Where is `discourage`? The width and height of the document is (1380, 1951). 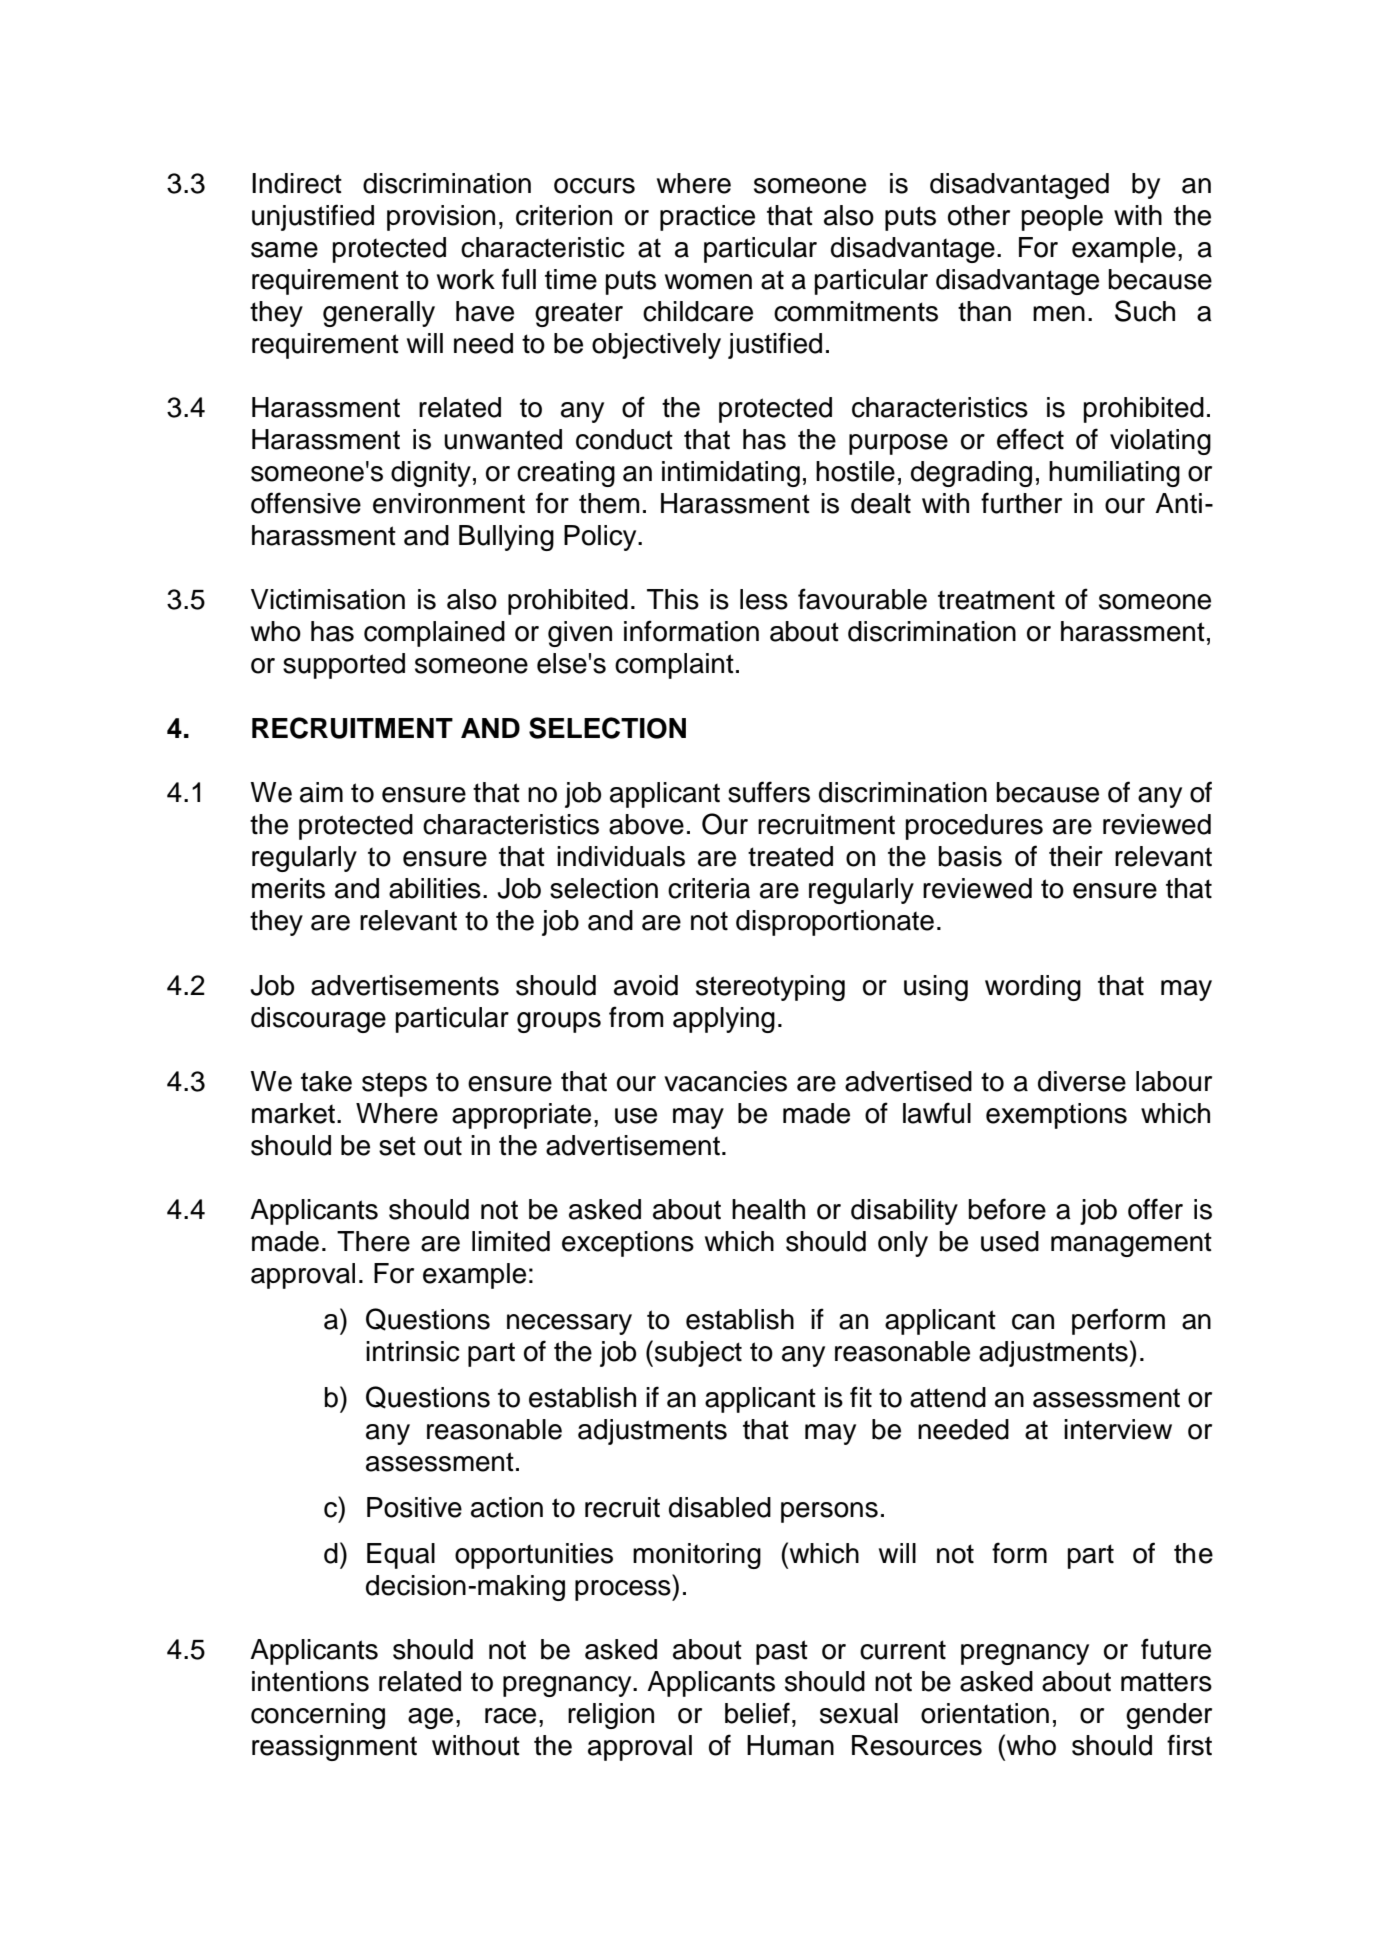 discourage is located at coordinates (318, 1020).
